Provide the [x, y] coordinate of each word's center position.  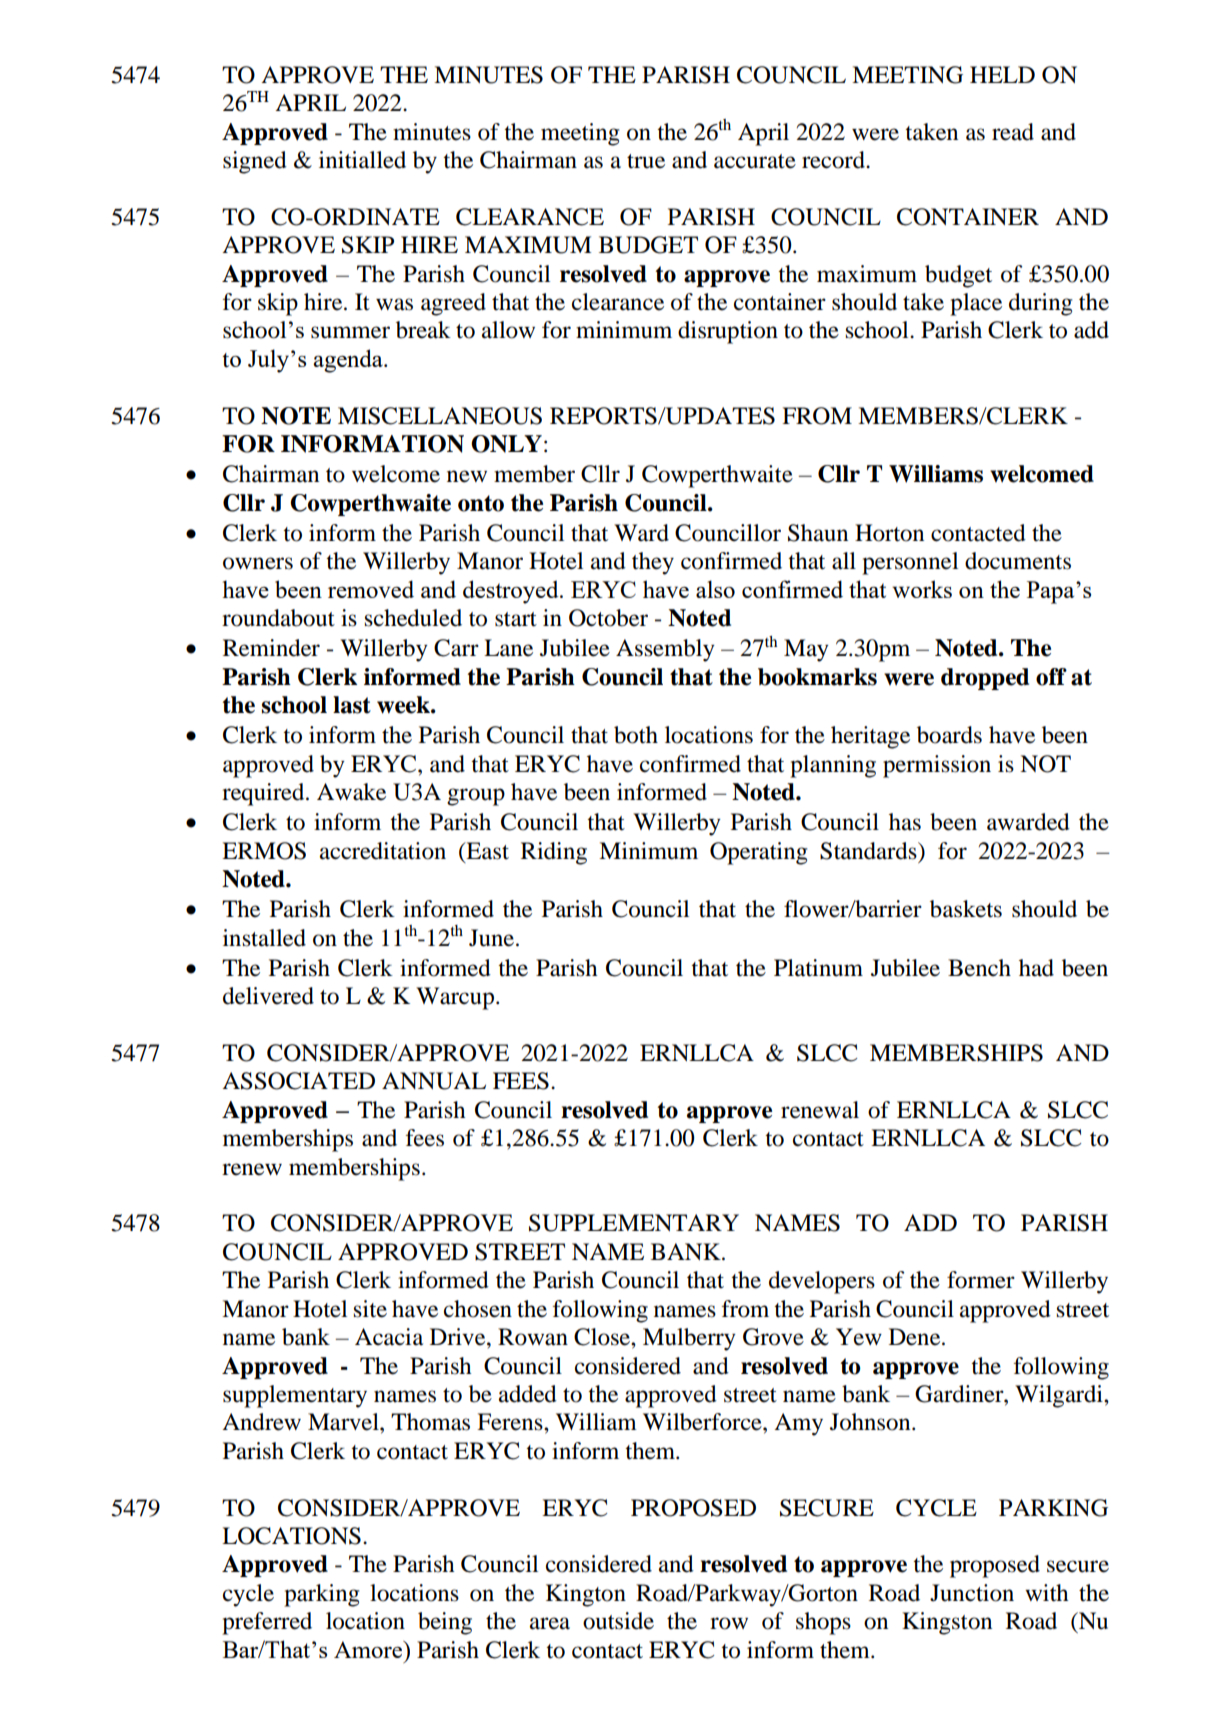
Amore [369, 1649]
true [646, 161]
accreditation [383, 851]
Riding [554, 853]
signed [255, 162]
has [905, 822]
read [1013, 132]
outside [618, 1621]
